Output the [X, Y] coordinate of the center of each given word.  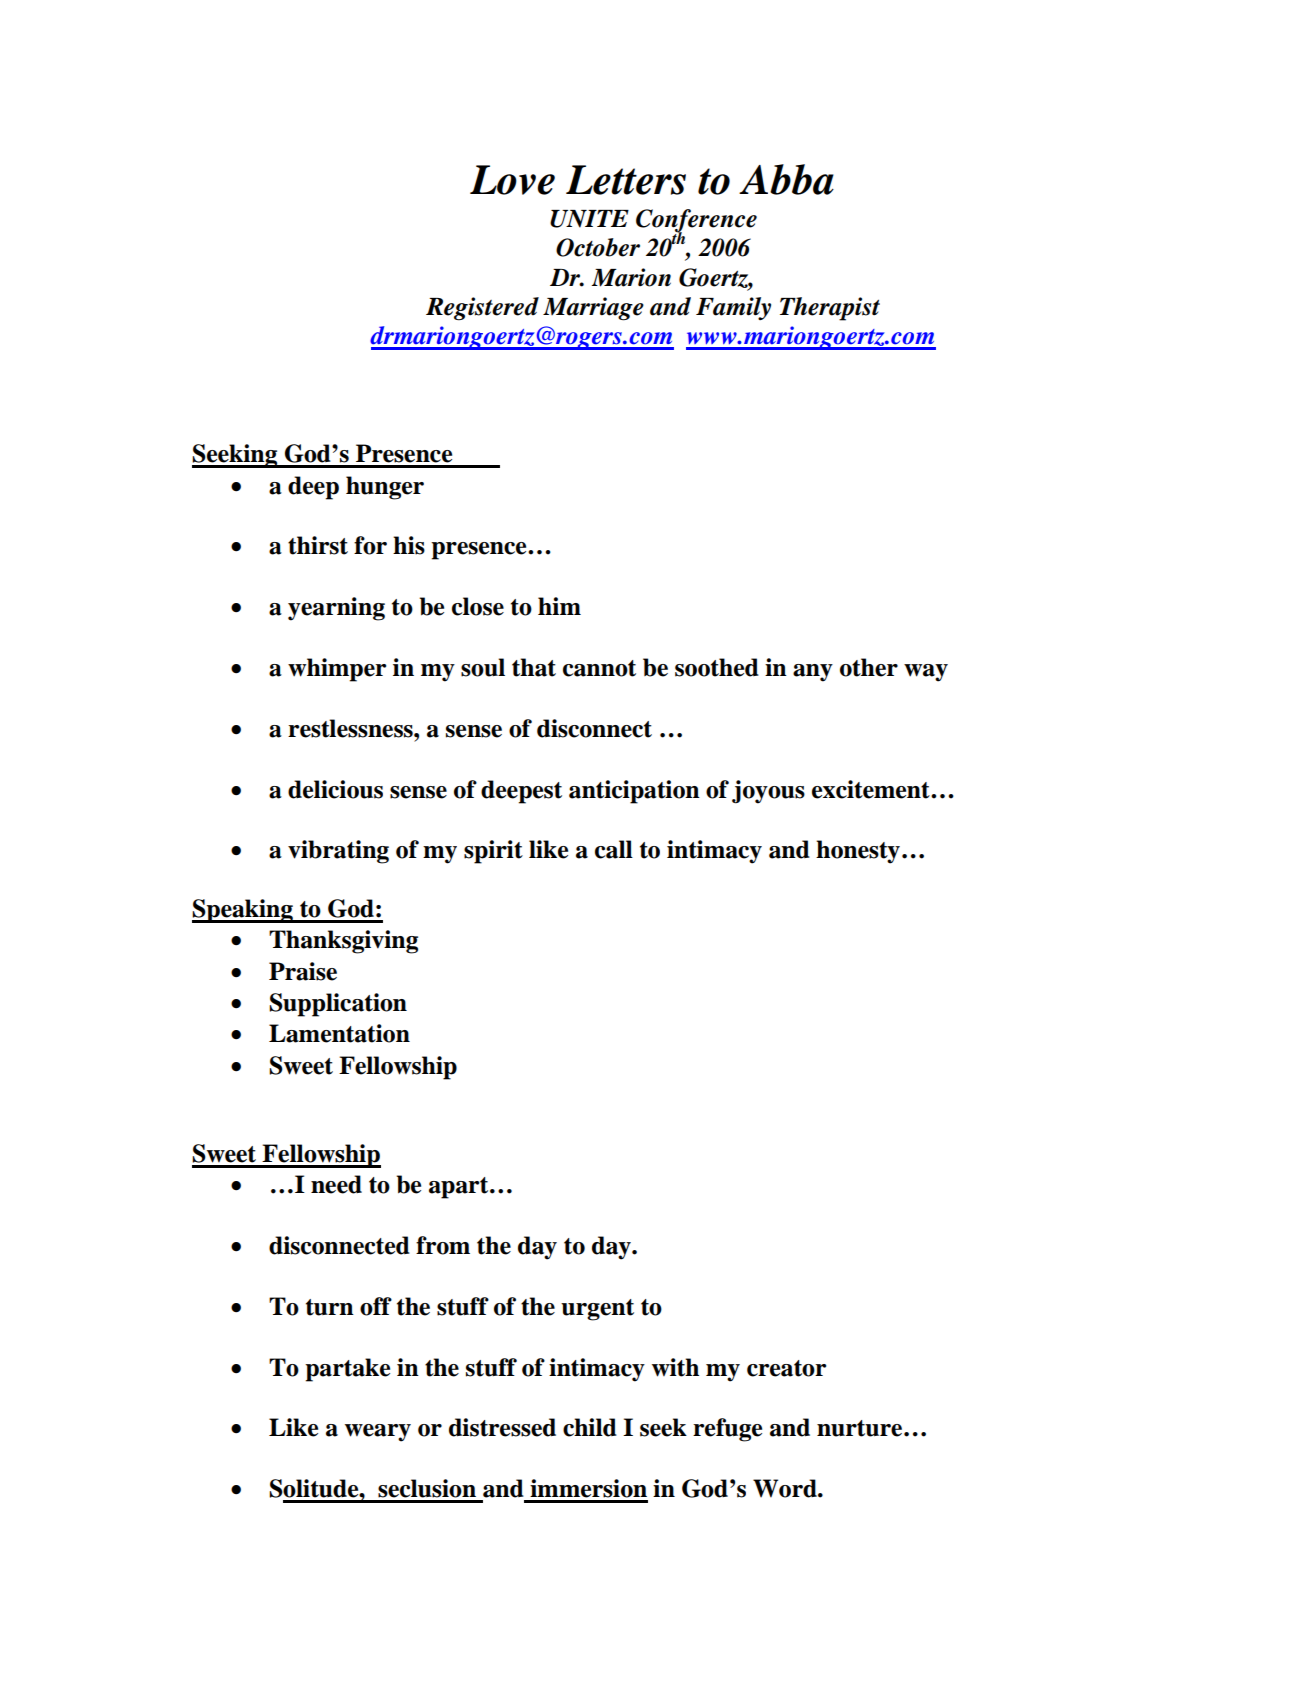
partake [347, 1370]
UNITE [589, 219]
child [590, 1427]
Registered [482, 309]
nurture [859, 1428]
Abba [786, 179]
